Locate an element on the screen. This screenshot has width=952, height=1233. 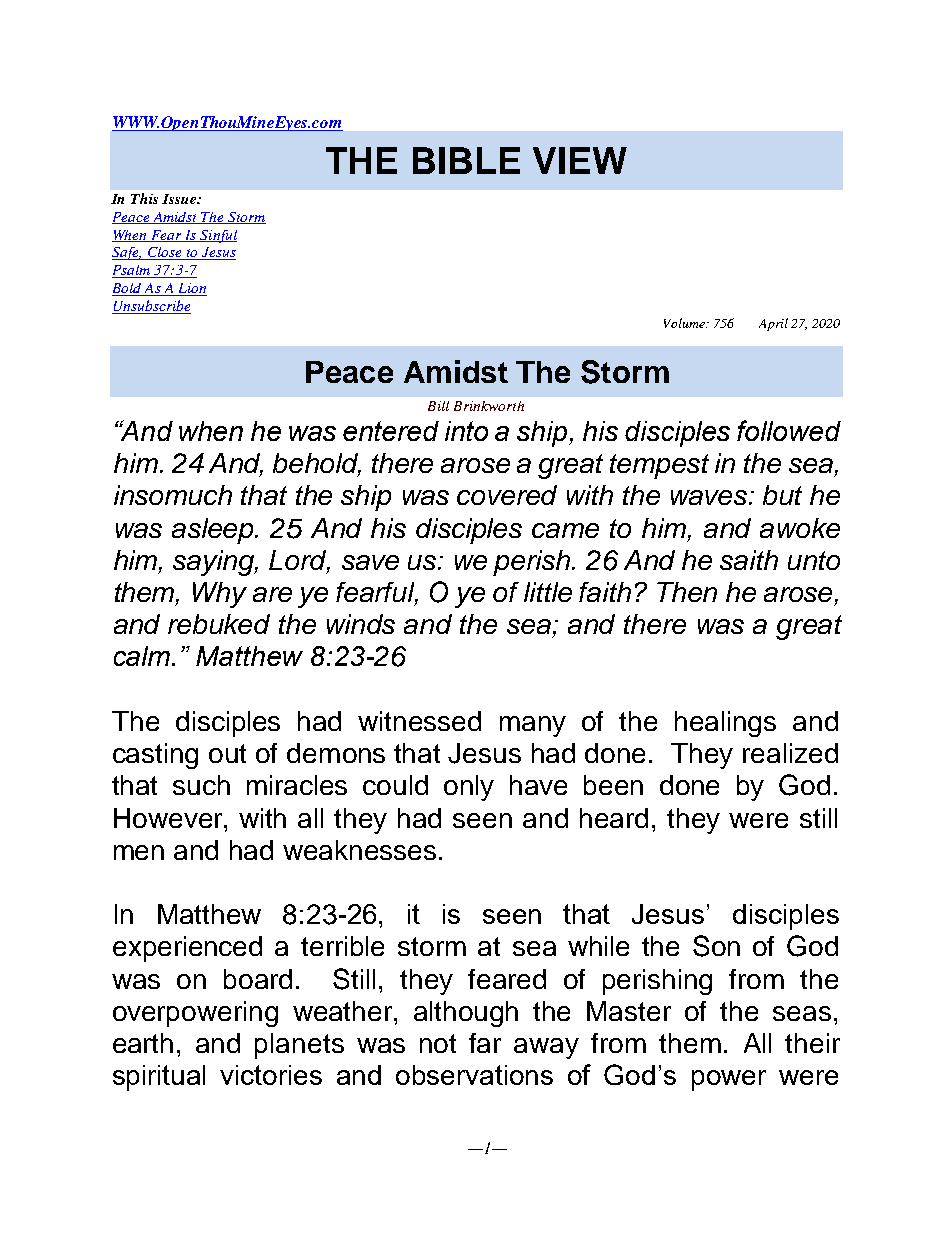
April is located at coordinates (773, 324).
